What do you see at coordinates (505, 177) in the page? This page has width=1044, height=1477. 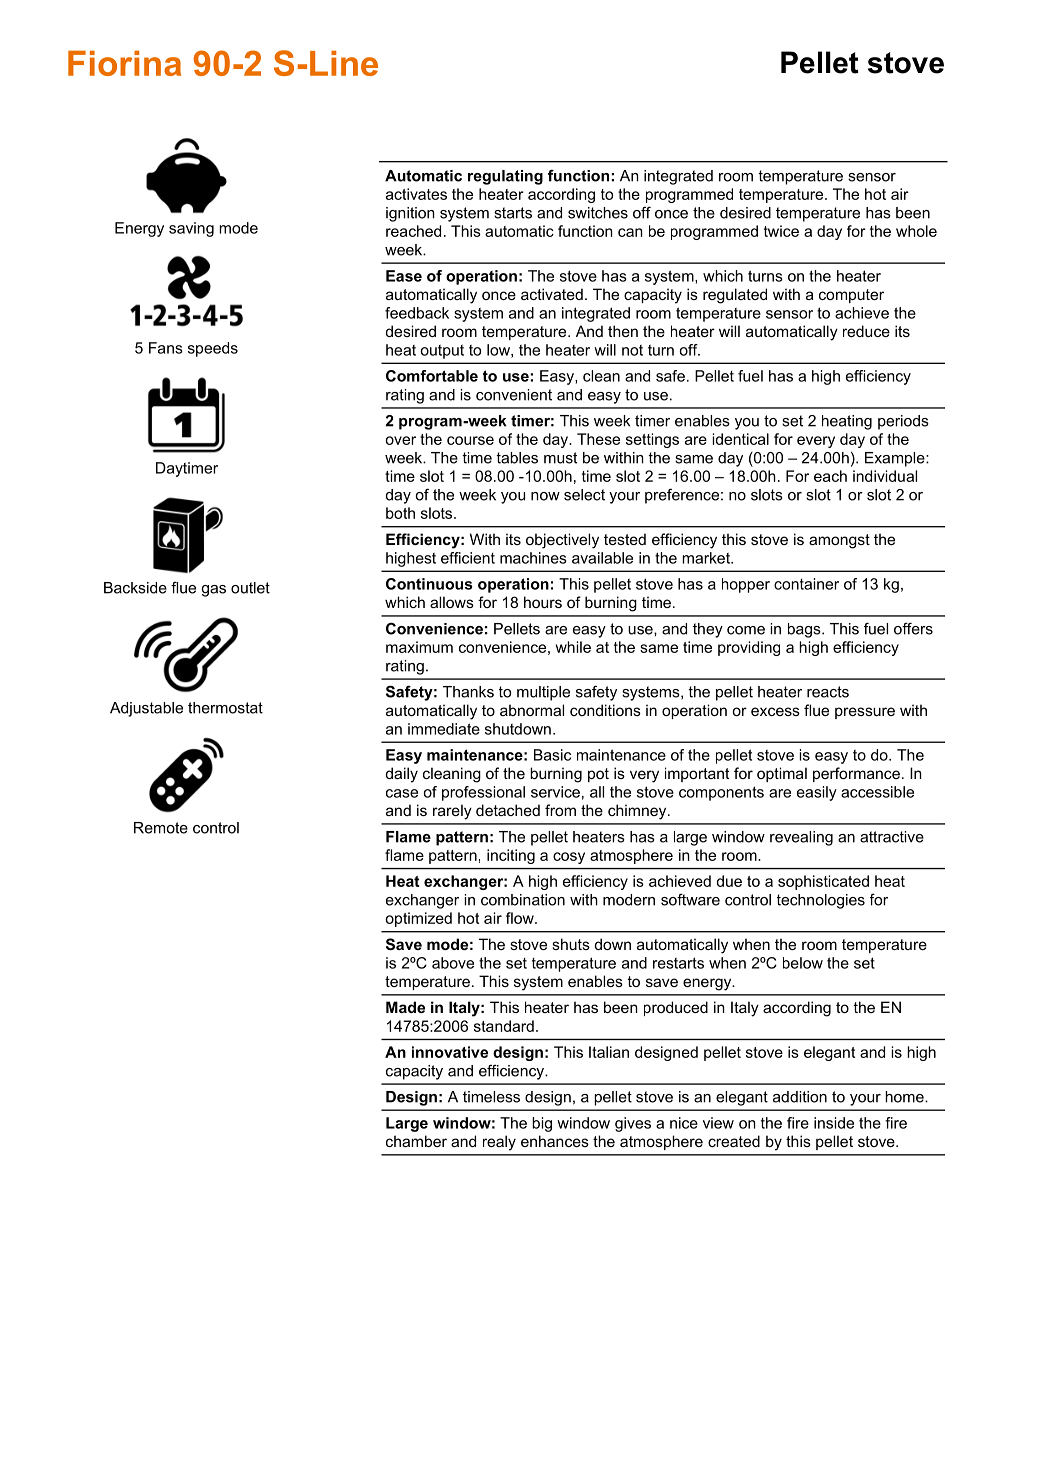 I see `regulating` at bounding box center [505, 177].
